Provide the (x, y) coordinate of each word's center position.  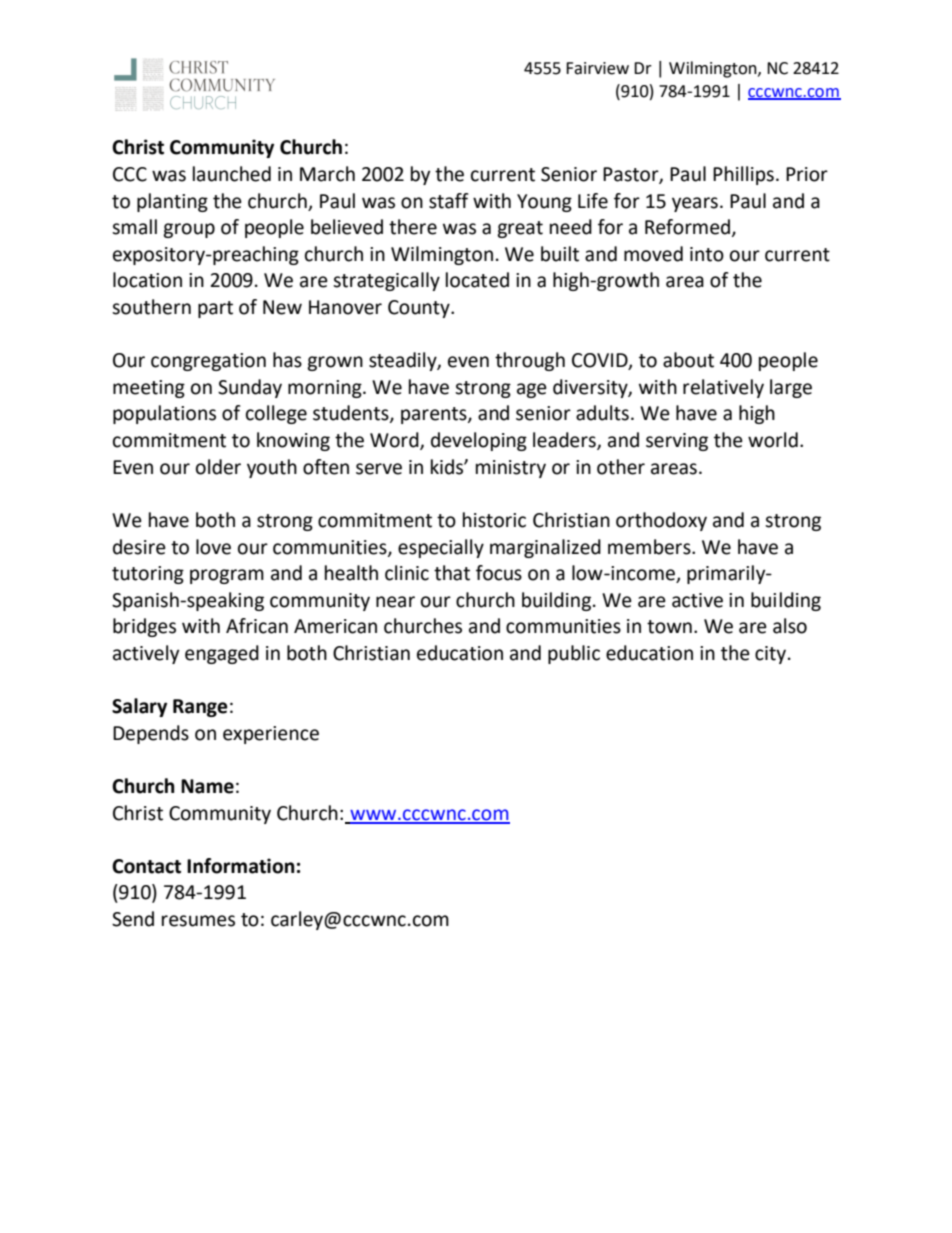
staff (449, 201)
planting (172, 202)
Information (241, 866)
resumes (198, 921)
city (772, 655)
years (695, 204)
